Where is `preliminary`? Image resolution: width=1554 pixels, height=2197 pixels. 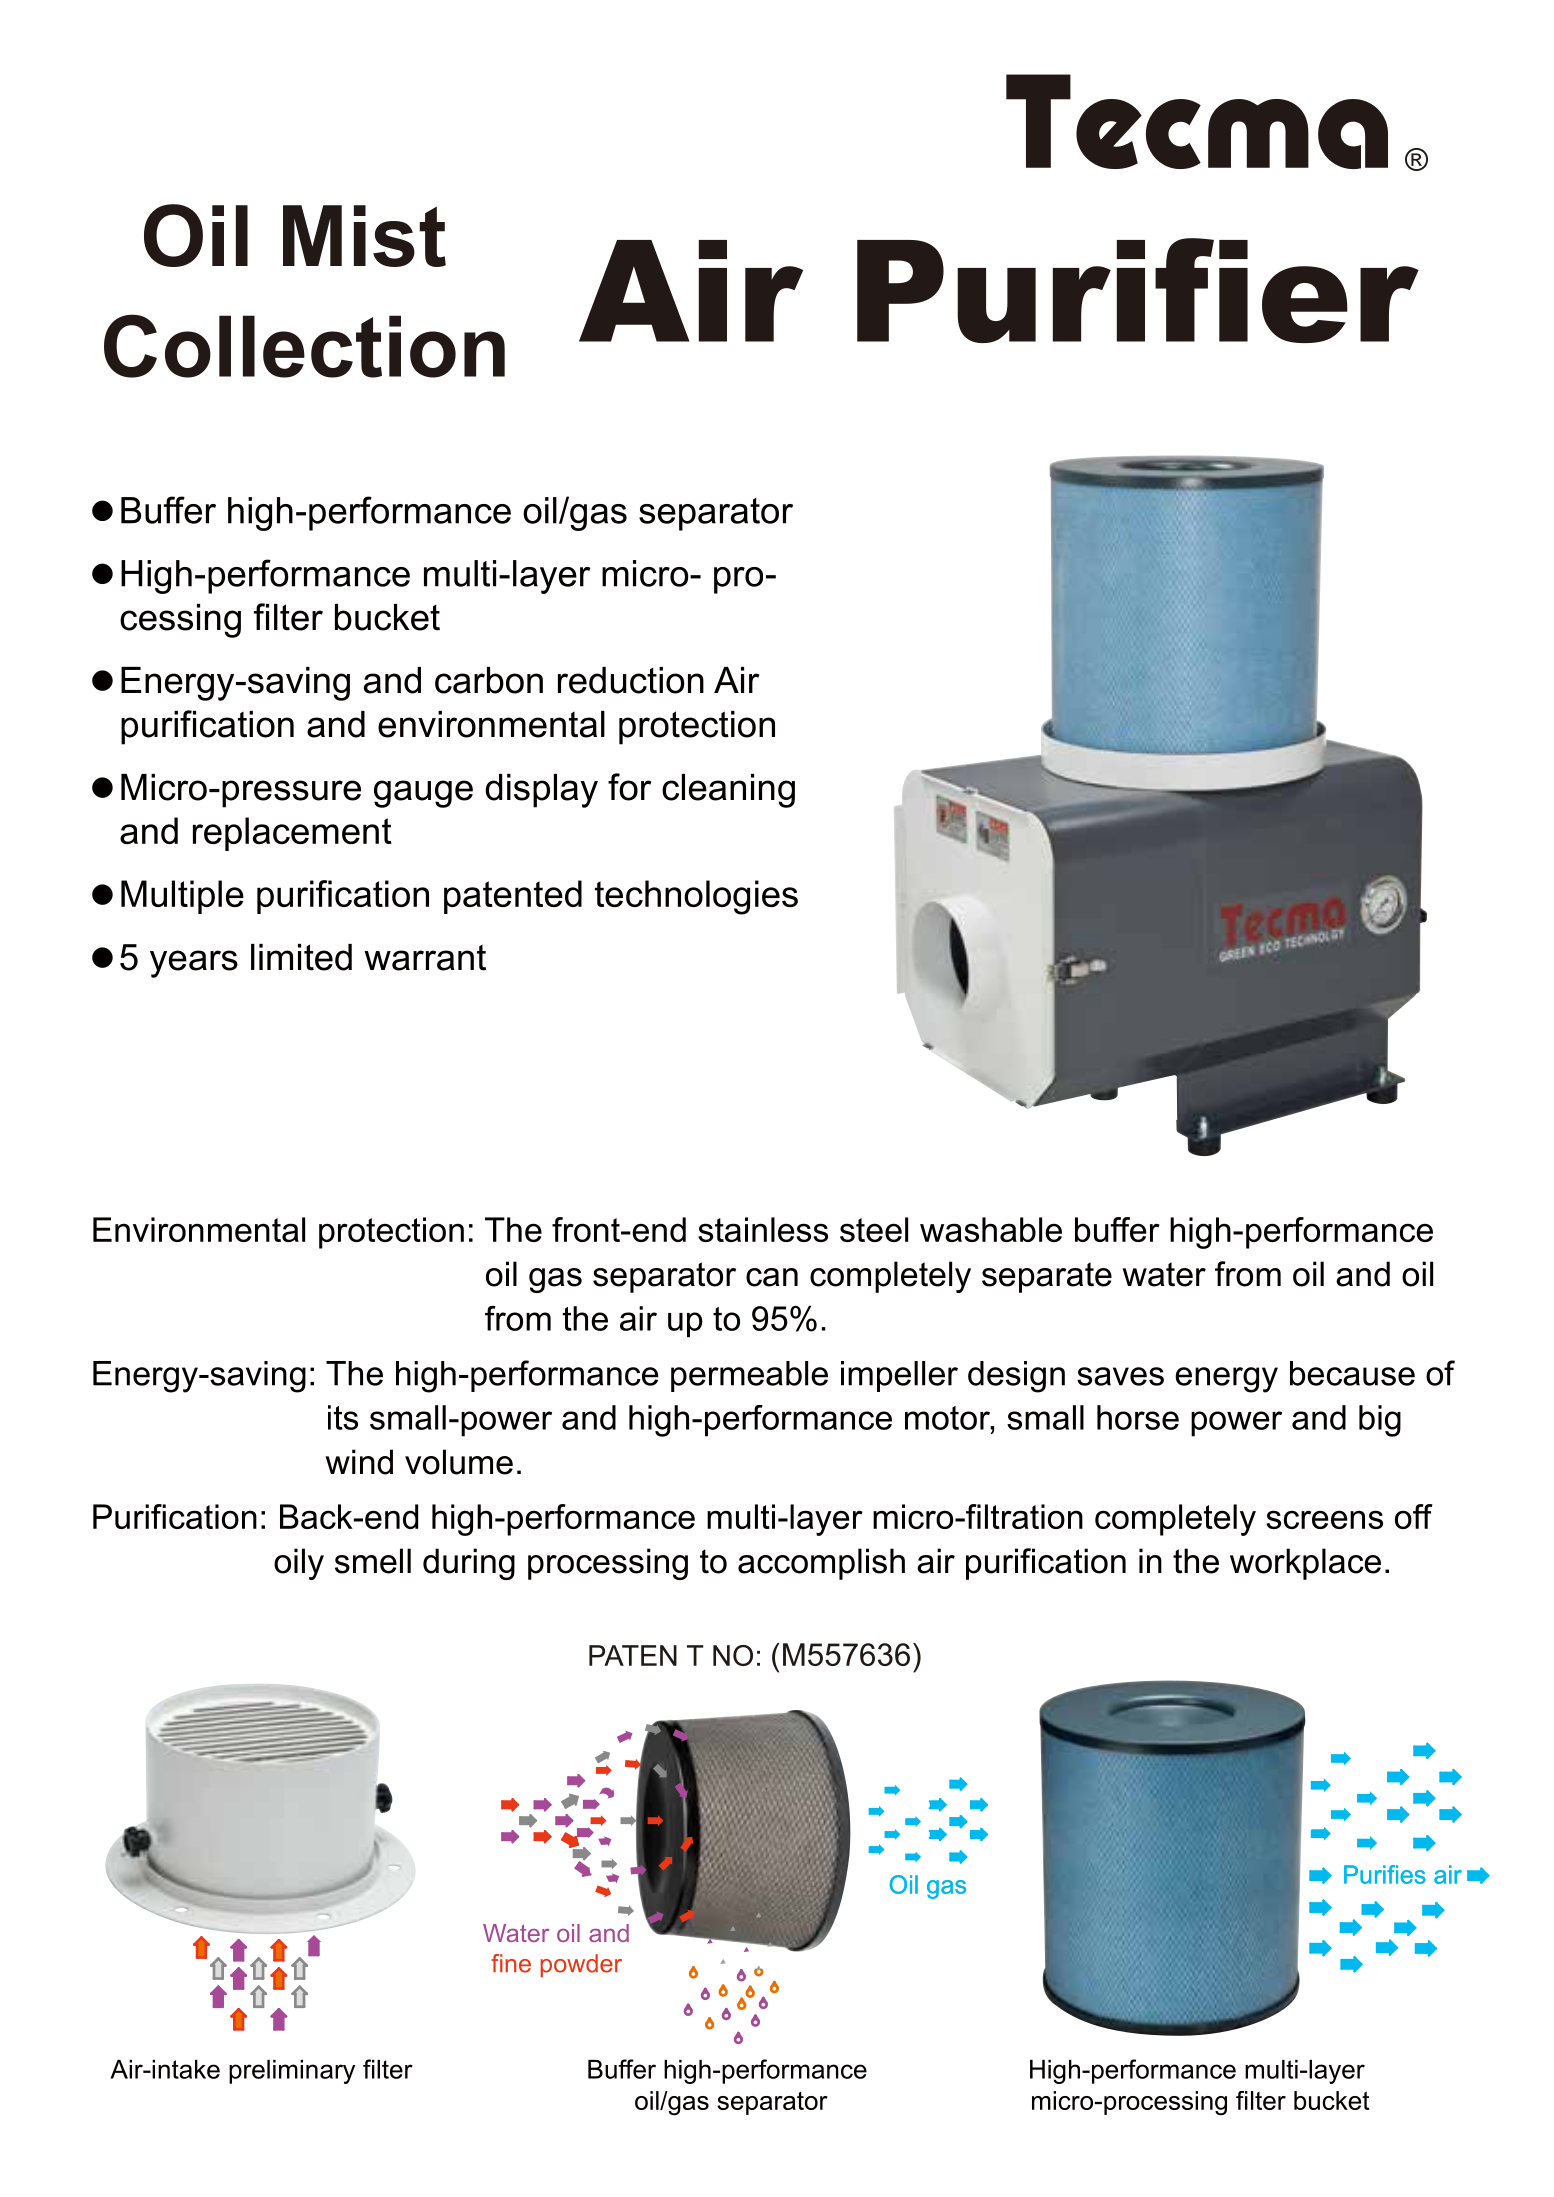
preliminary is located at coordinates (292, 2072).
